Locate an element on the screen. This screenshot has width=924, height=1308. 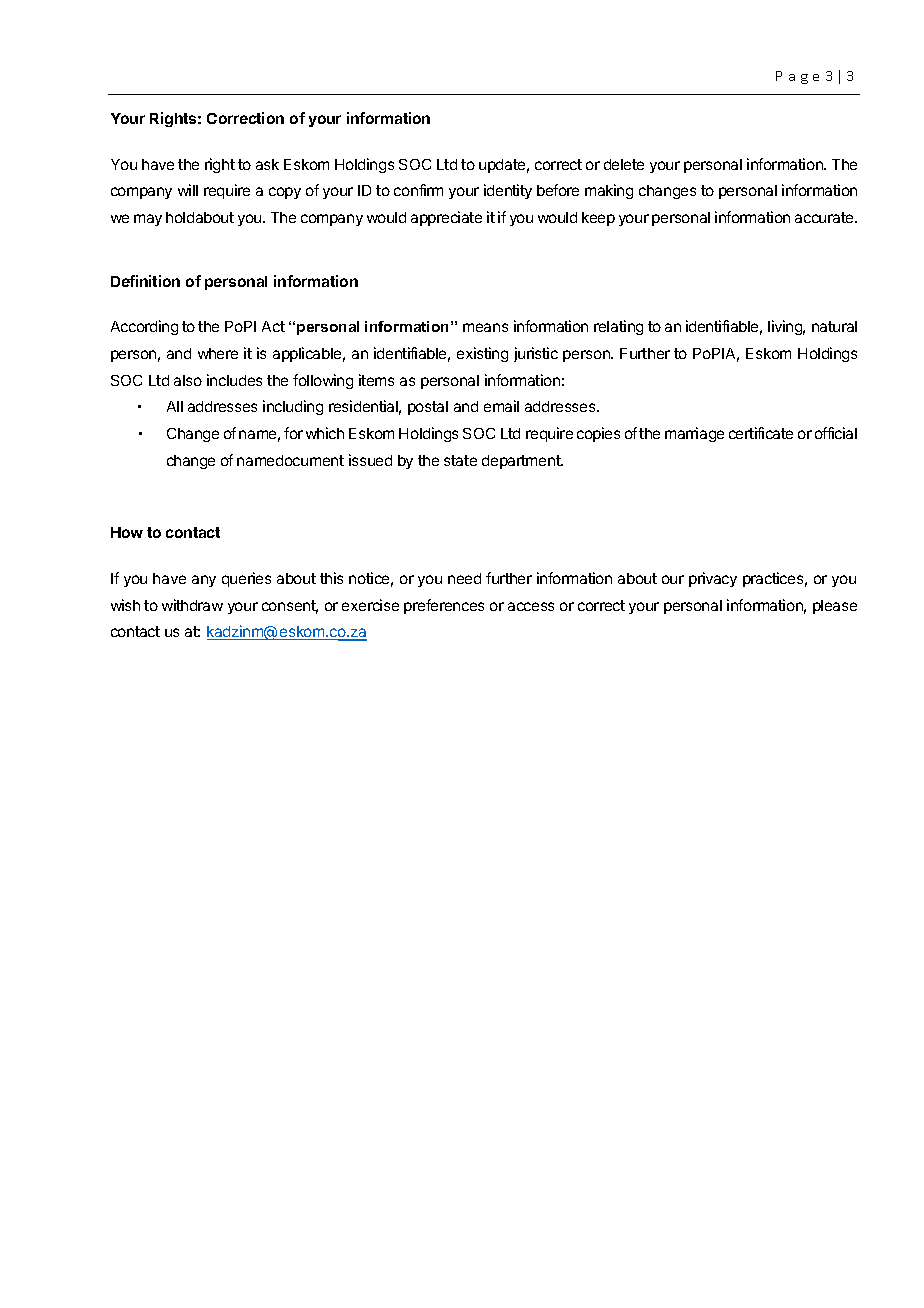
According is located at coordinates (144, 327).
